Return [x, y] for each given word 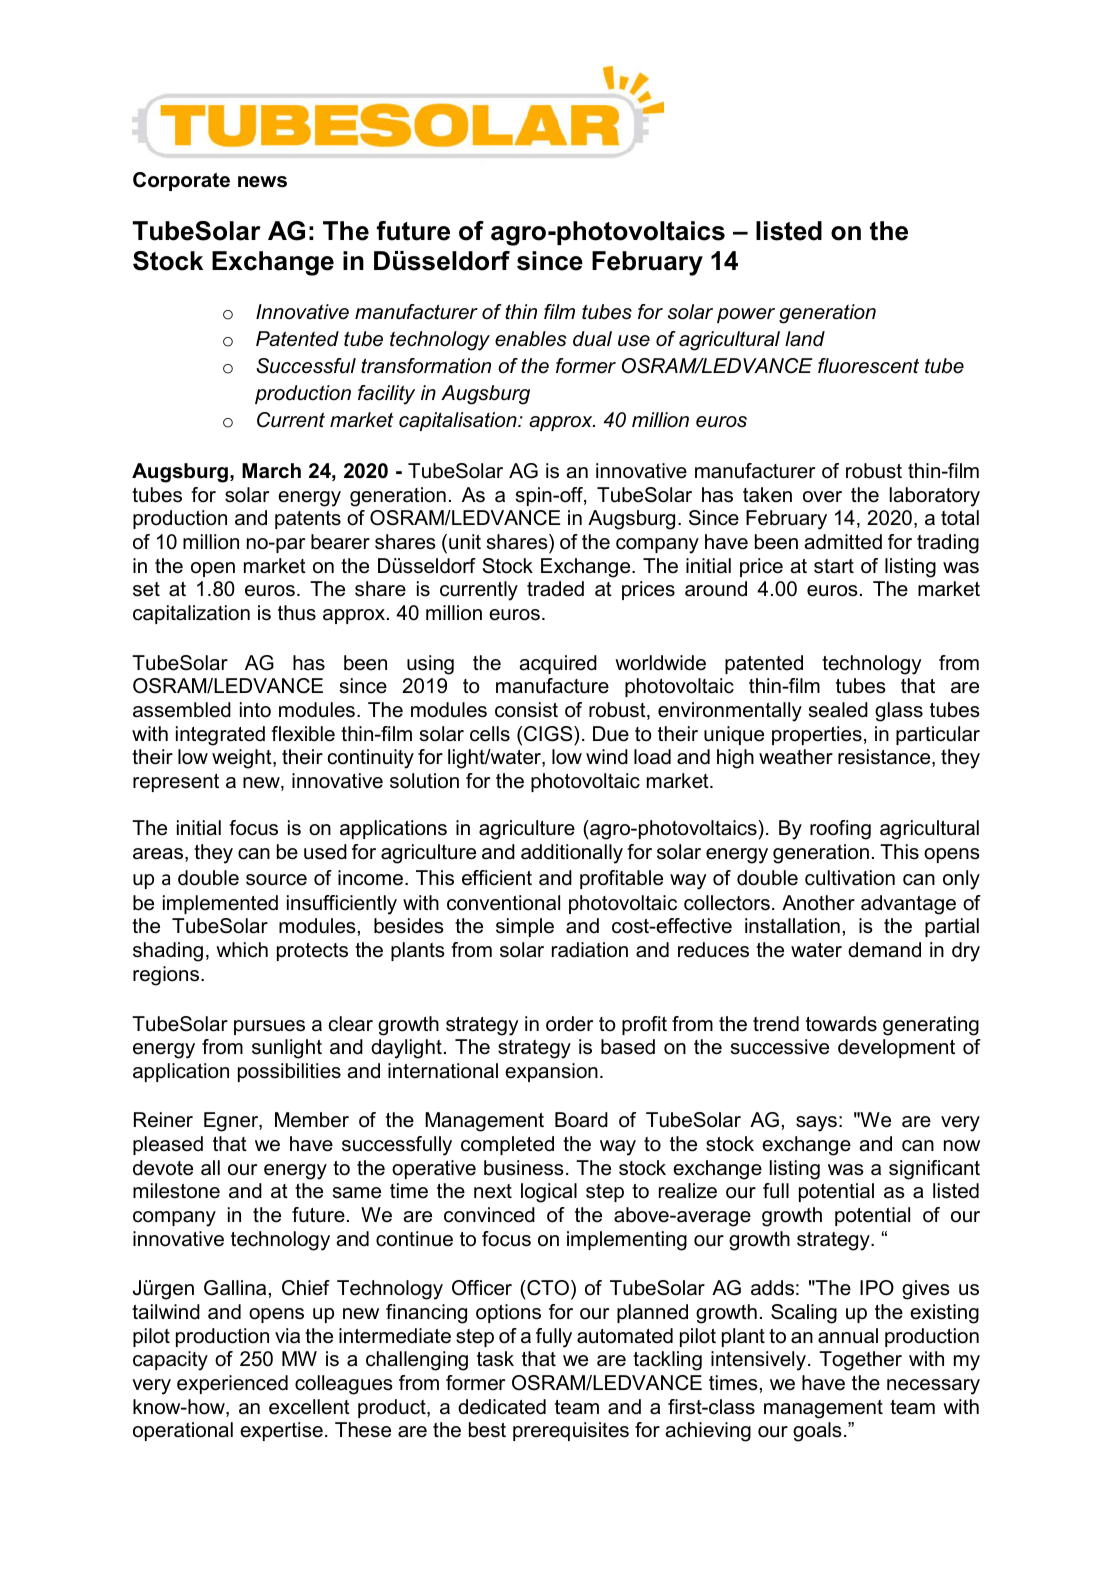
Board [581, 1120]
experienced [232, 1384]
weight [243, 759]
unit [465, 542]
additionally [572, 854]
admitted [843, 542]
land [805, 339]
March [271, 471]
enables [530, 339]
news [262, 182]
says [816, 1124]
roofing [840, 830]
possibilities [289, 1072]
